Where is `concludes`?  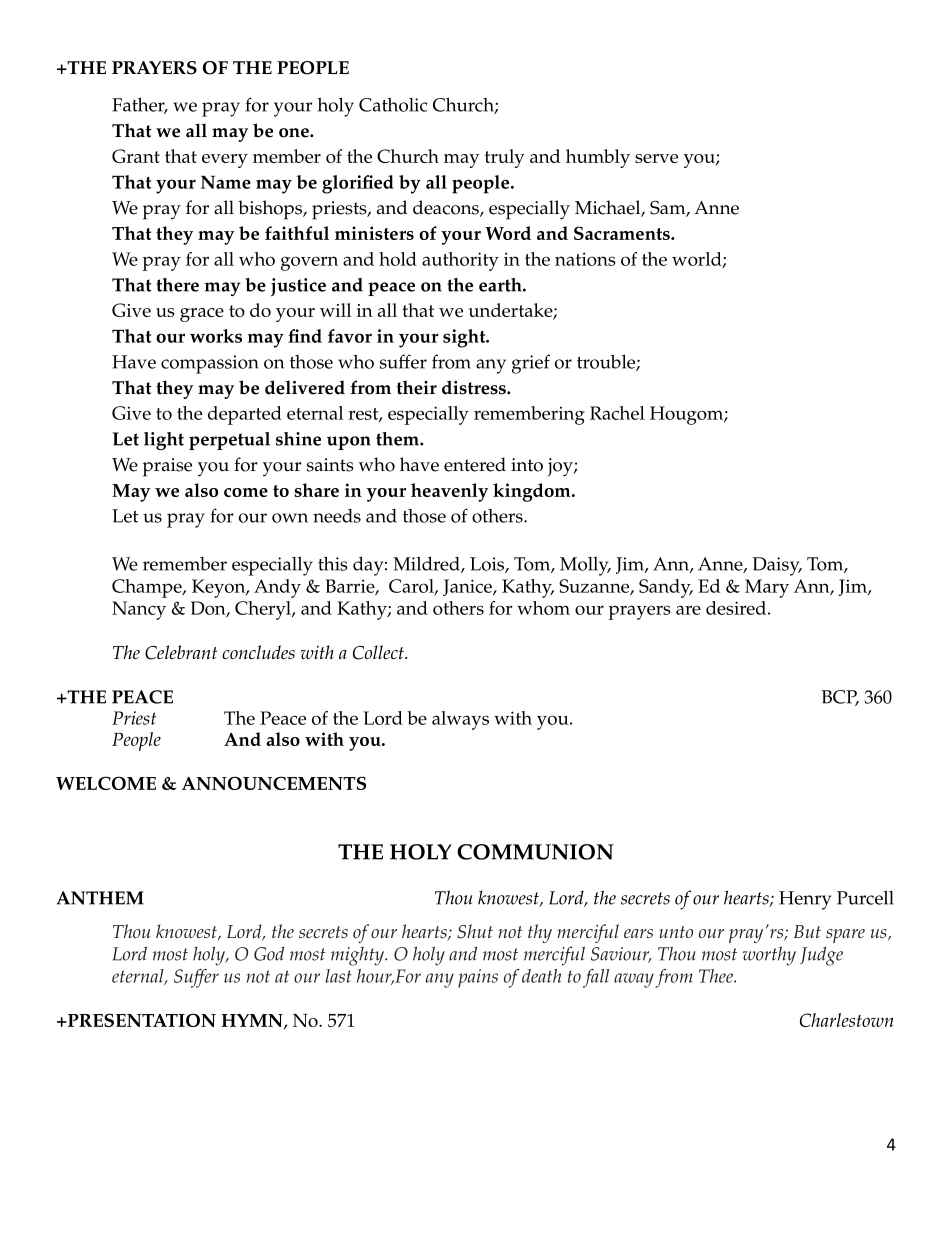 concludes is located at coordinates (258, 652).
